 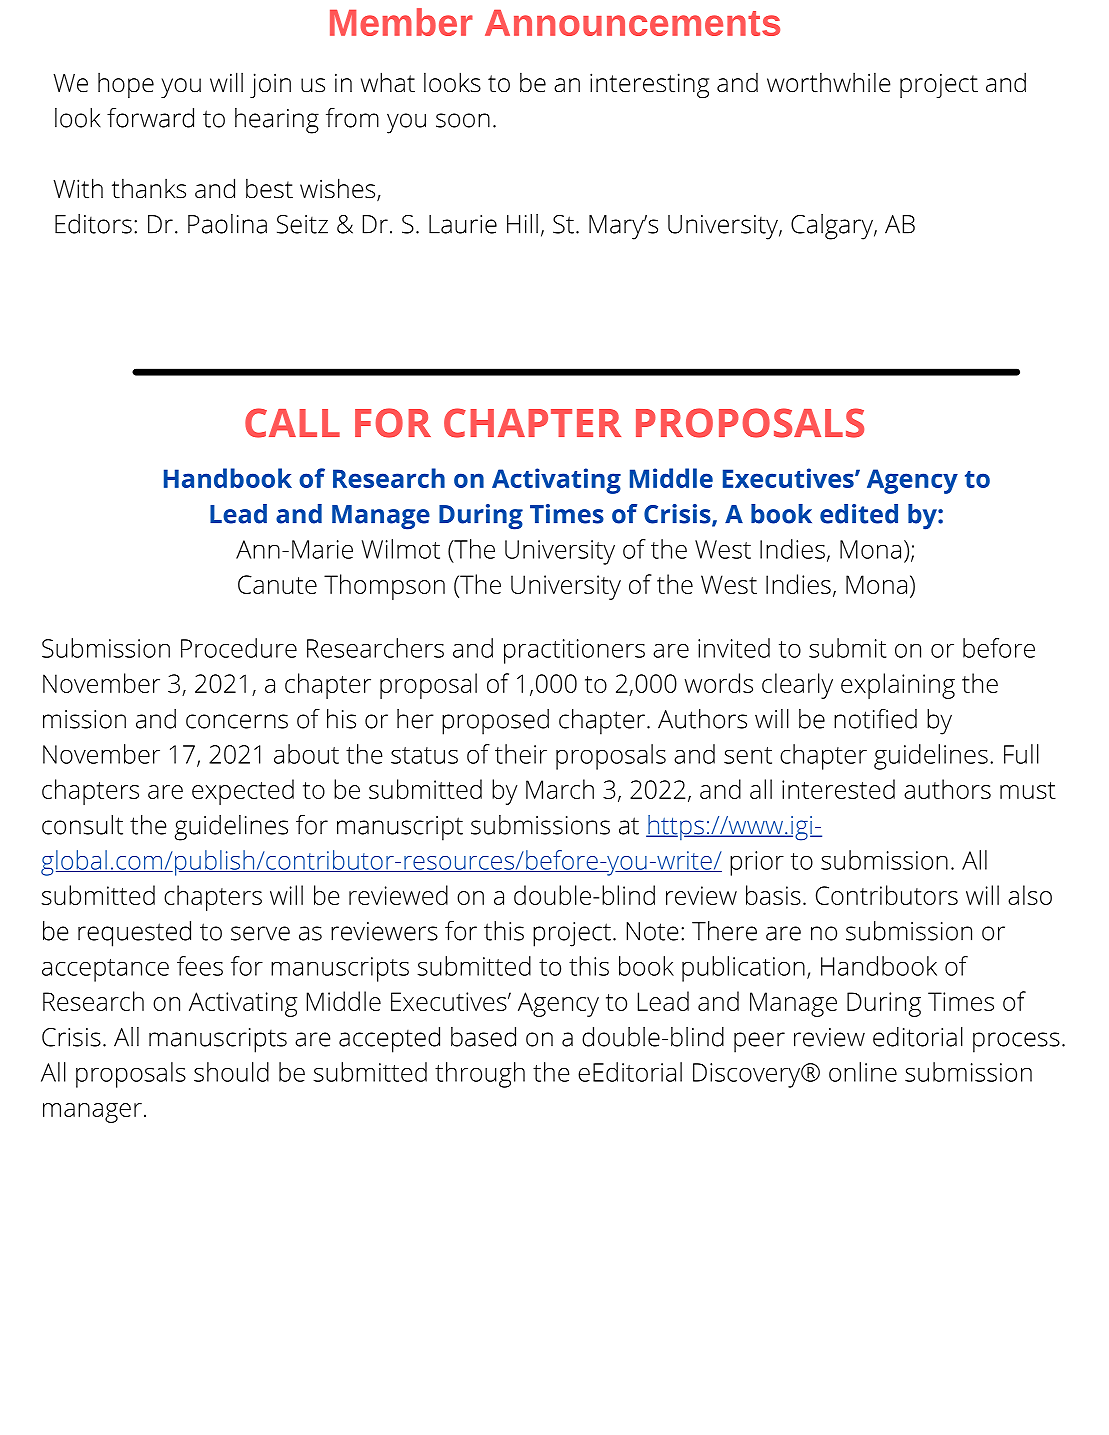 What do you see at coordinates (239, 648) in the page?
I see `Procedure` at bounding box center [239, 648].
